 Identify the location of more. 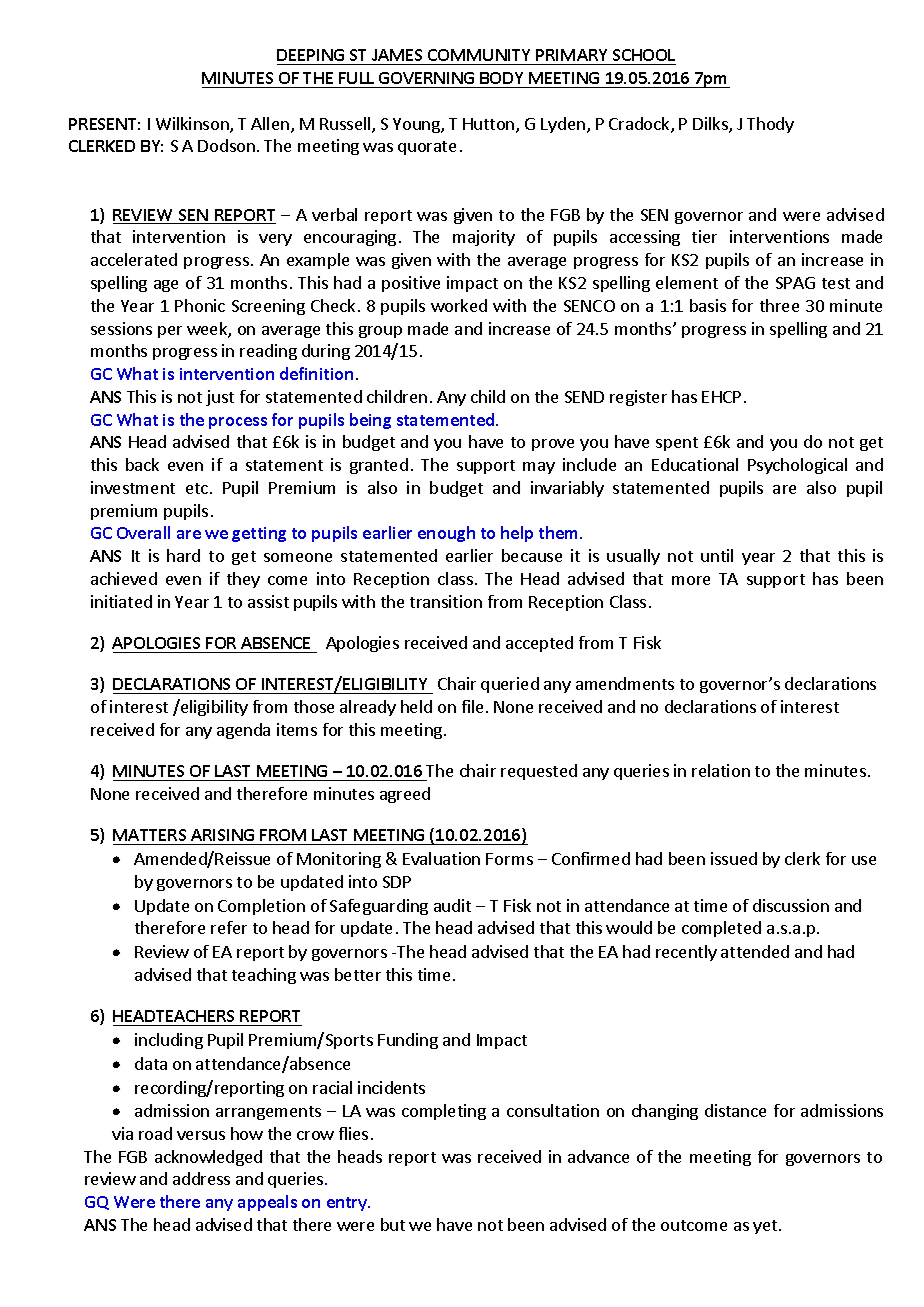
(691, 580).
